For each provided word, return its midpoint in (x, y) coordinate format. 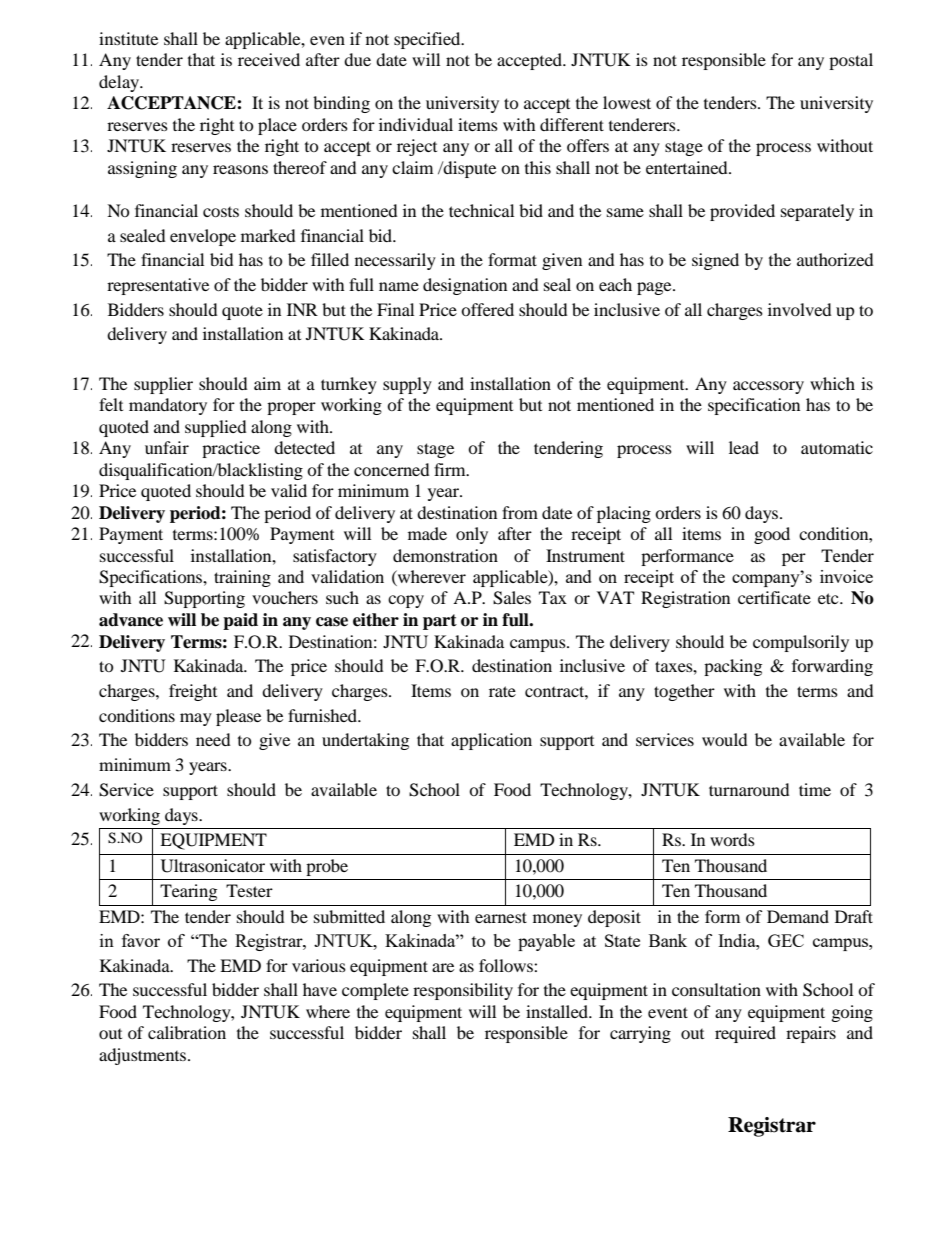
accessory (768, 387)
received (269, 59)
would (725, 739)
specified (428, 40)
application (491, 741)
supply (407, 385)
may (196, 719)
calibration (187, 1032)
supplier (163, 385)
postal (851, 61)
